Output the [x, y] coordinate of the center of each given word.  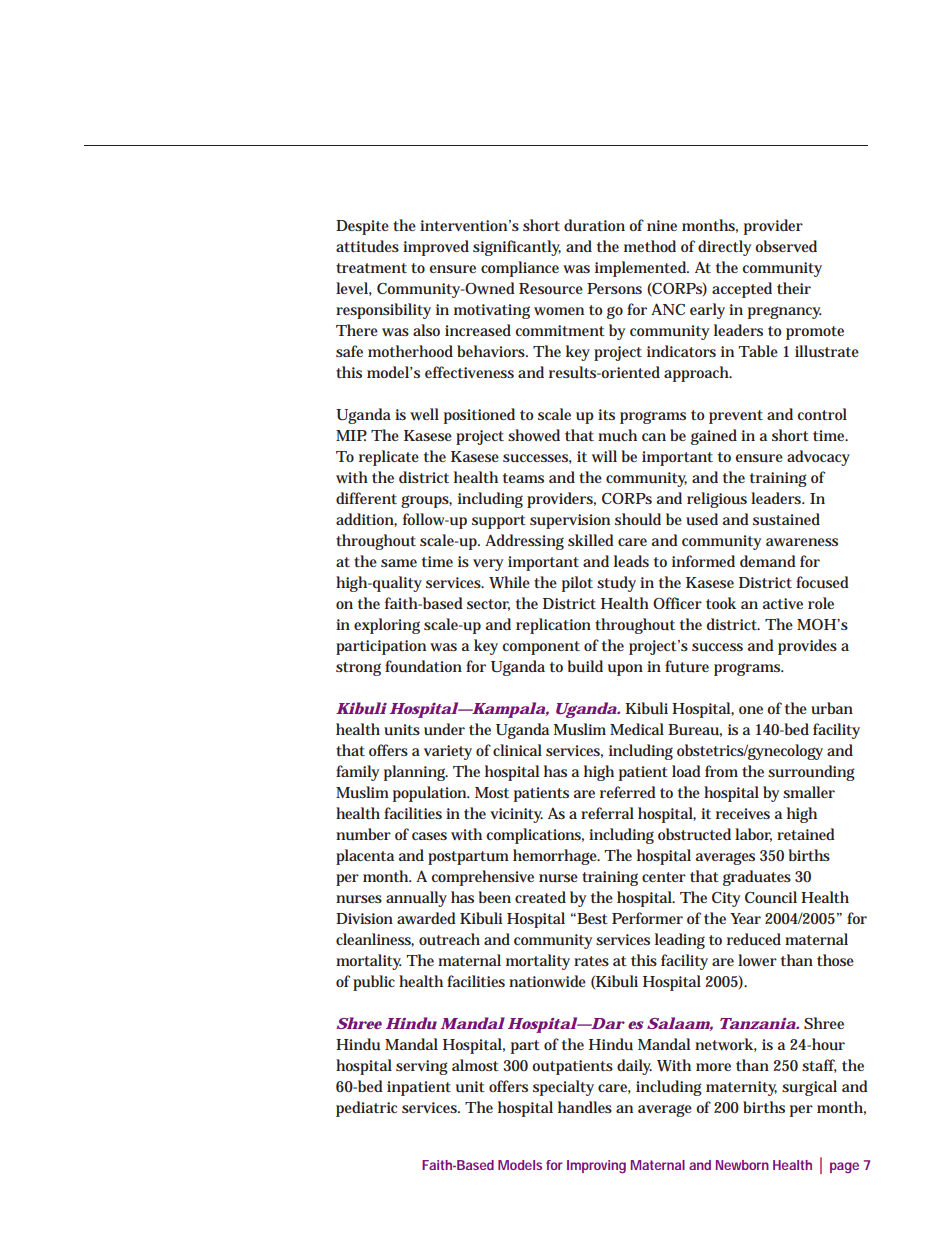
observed [786, 246]
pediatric [366, 1109]
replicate [389, 458]
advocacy [818, 458]
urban [832, 708]
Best [591, 918]
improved [436, 248]
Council [771, 897]
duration [594, 225]
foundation [423, 666]
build [585, 666]
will [604, 456]
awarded [426, 918]
